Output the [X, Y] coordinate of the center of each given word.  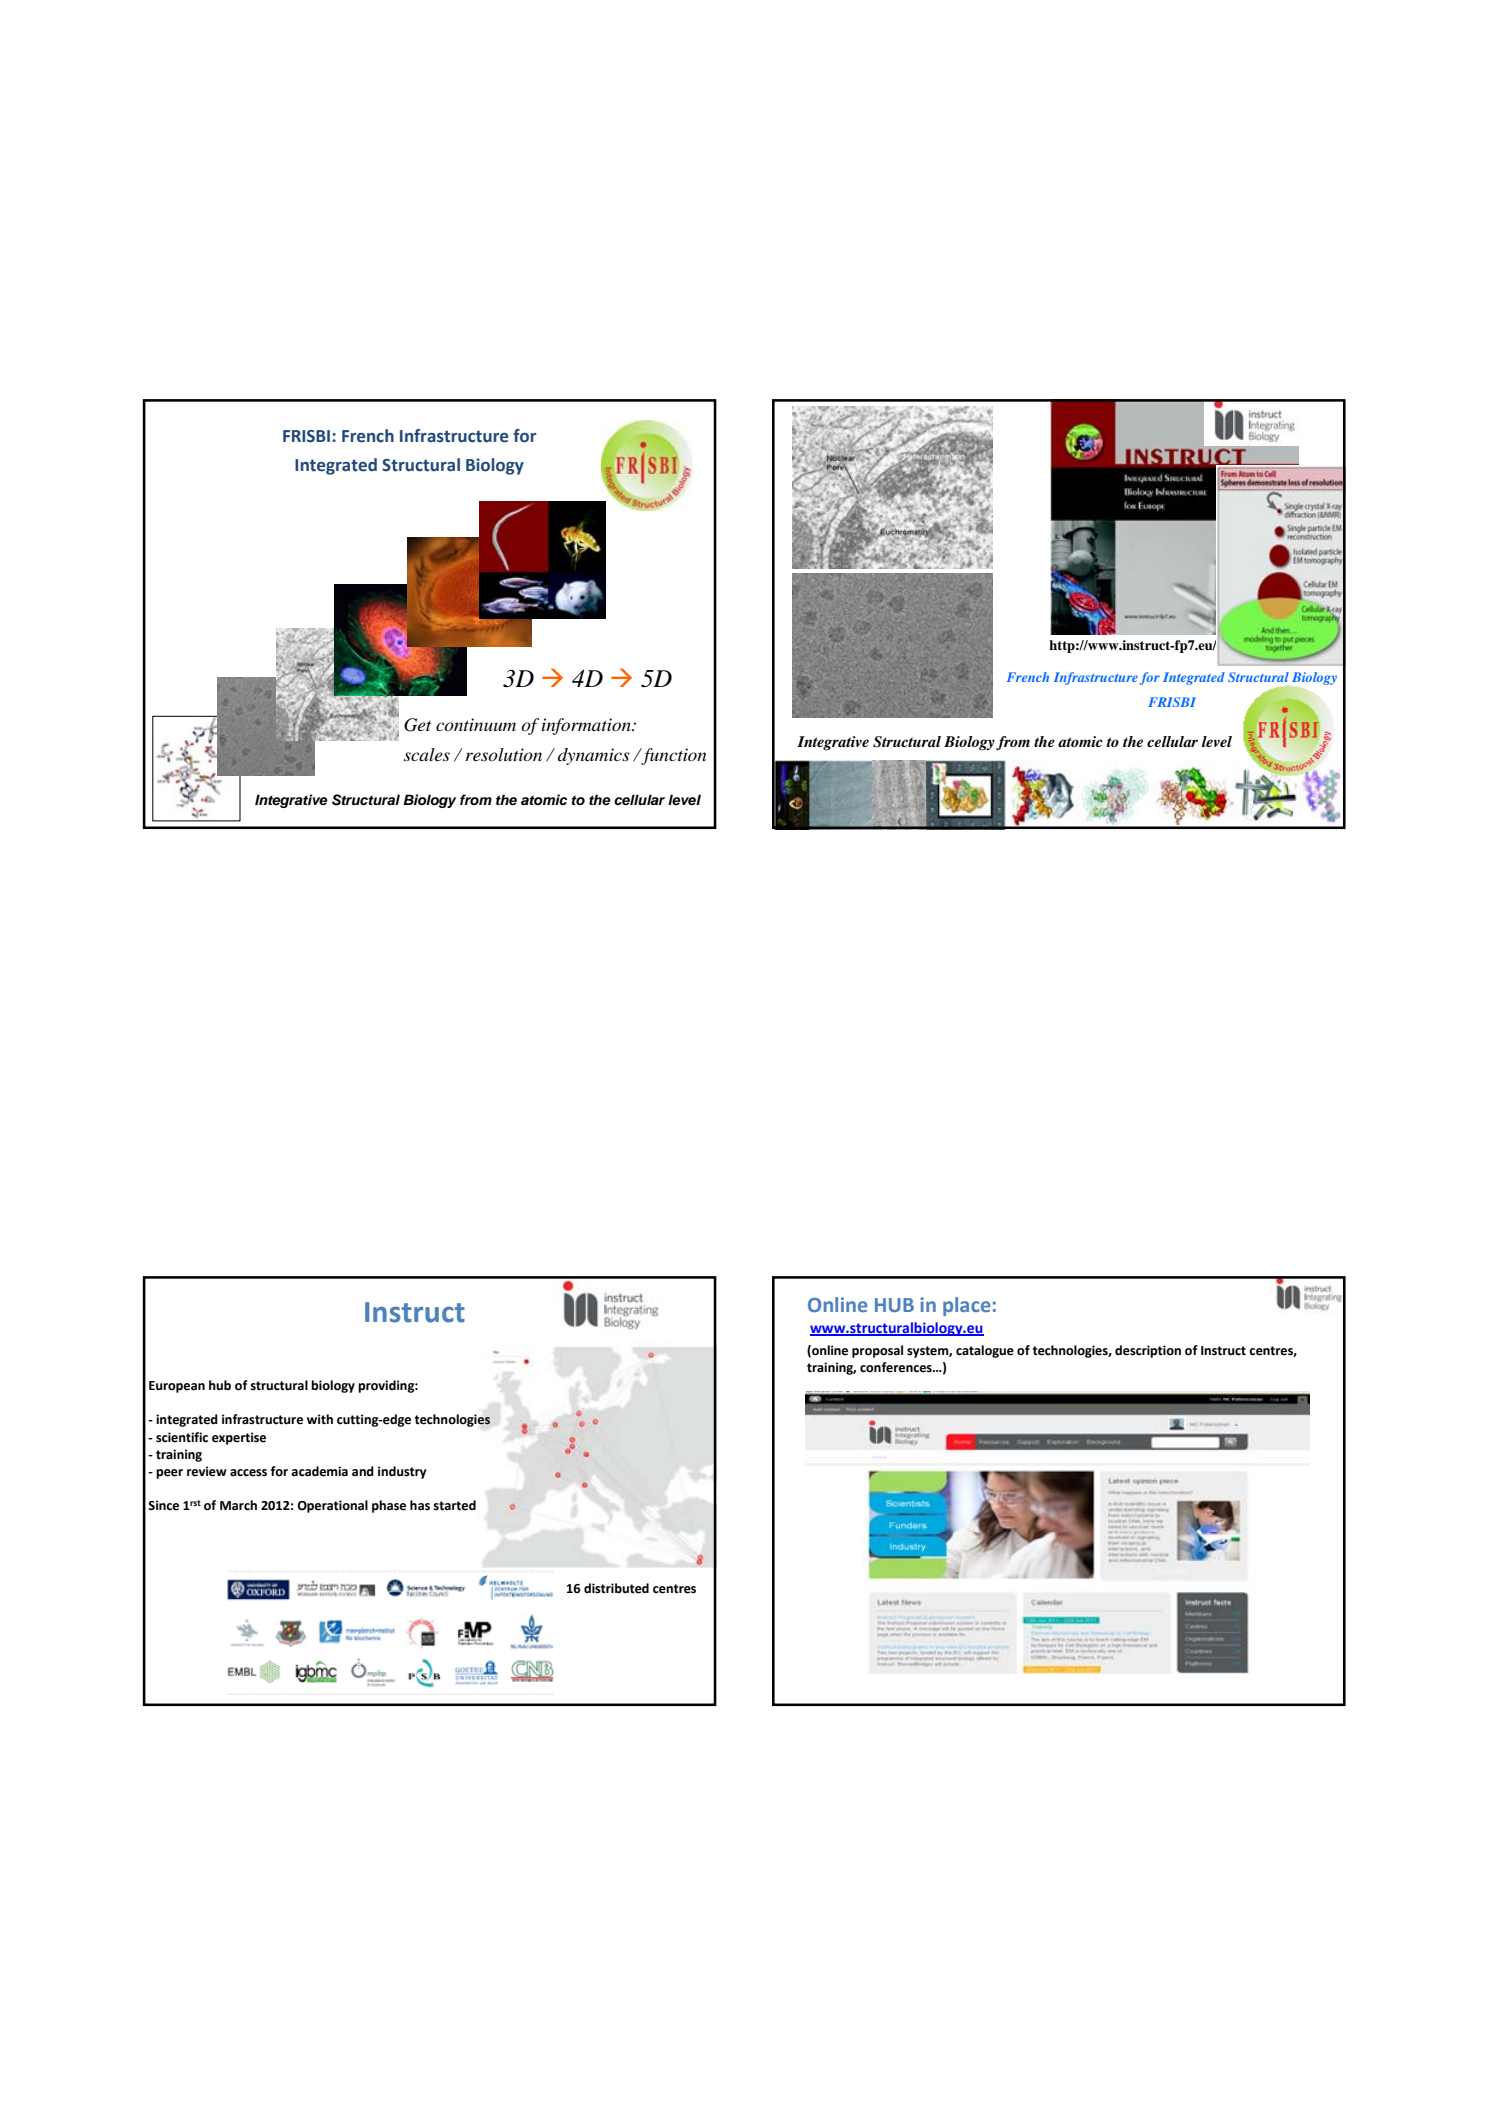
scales [427, 754]
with [320, 1419]
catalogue [985, 1351]
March [238, 1505]
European [177, 1387]
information [587, 726]
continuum [476, 724]
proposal [877, 1351]
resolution [504, 754]
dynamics [594, 756]
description [1148, 1351]
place [967, 1306]
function [672, 756]
